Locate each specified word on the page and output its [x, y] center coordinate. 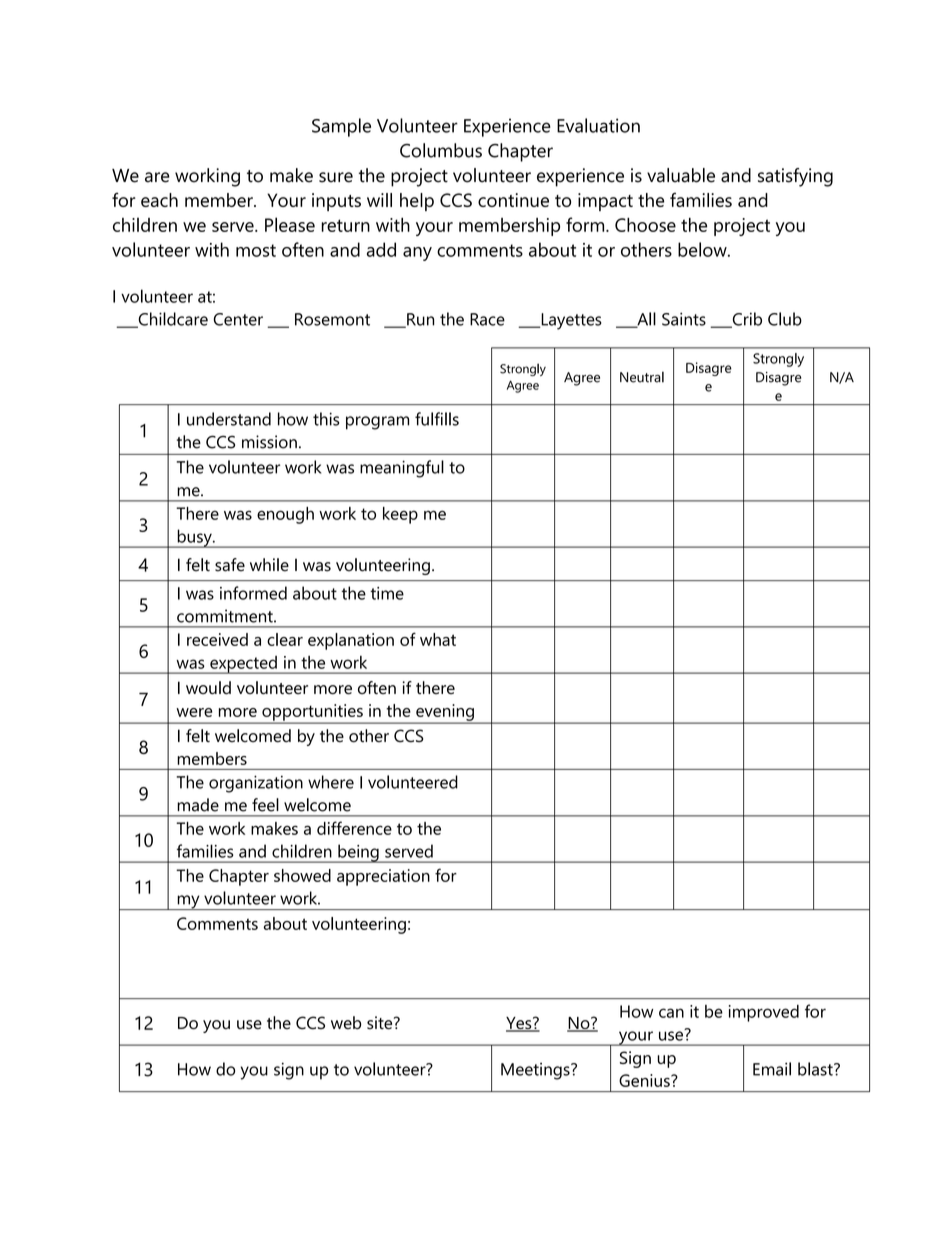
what [438, 639]
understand [229, 419]
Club [785, 319]
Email [772, 1069]
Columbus [441, 150]
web [346, 1023]
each [159, 200]
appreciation [383, 877]
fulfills [437, 419]
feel [265, 805]
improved [764, 1013]
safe [230, 565]
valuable [681, 175]
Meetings [536, 1071]
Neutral [642, 377]
